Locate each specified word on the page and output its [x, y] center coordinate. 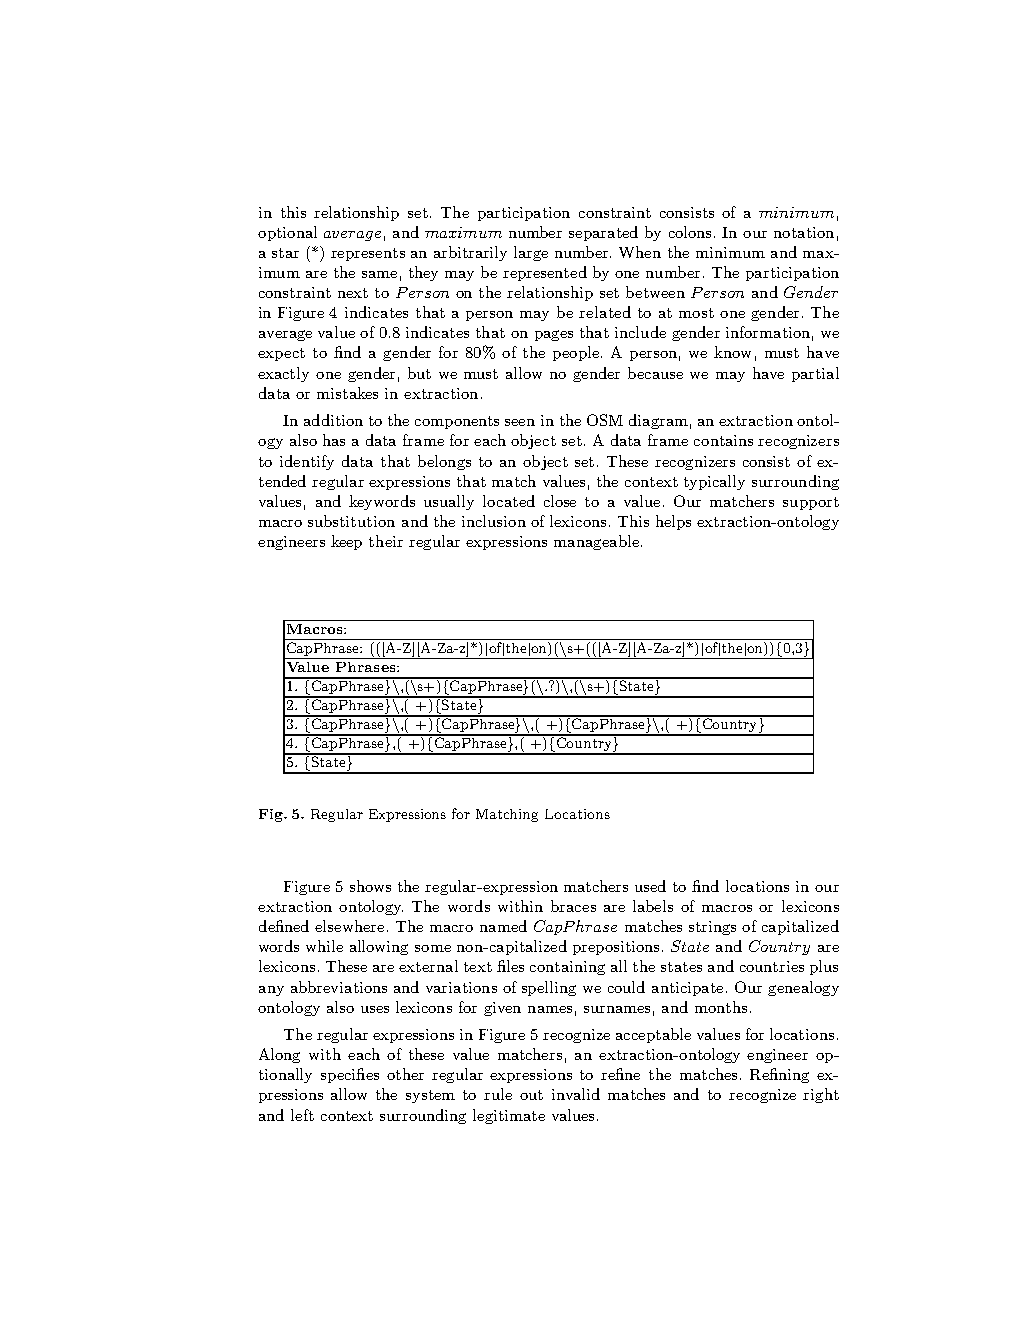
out [531, 1095]
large [531, 253]
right [821, 1095]
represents [368, 254]
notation [804, 232]
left [302, 1115]
